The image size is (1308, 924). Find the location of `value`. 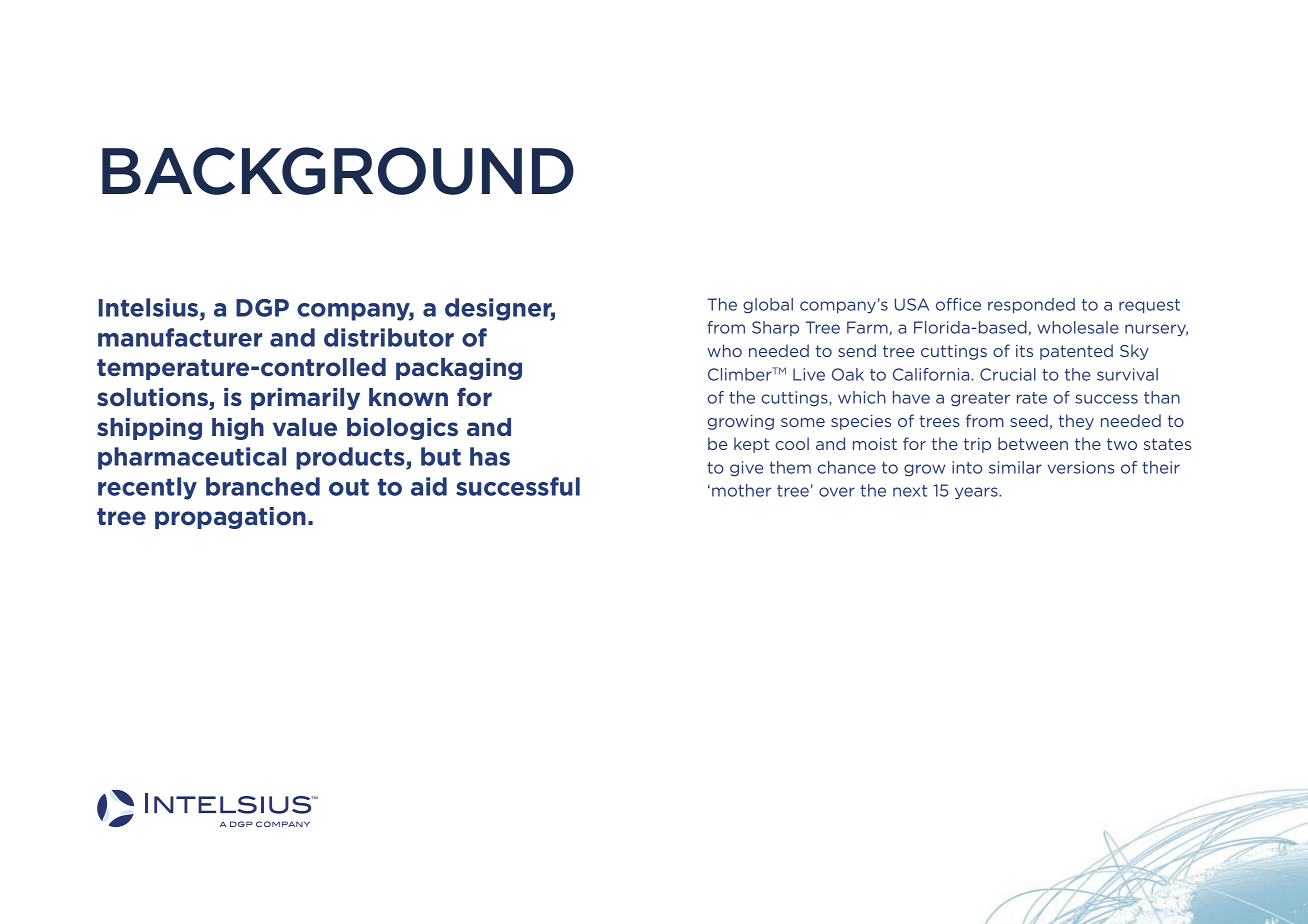

value is located at coordinates (305, 427).
